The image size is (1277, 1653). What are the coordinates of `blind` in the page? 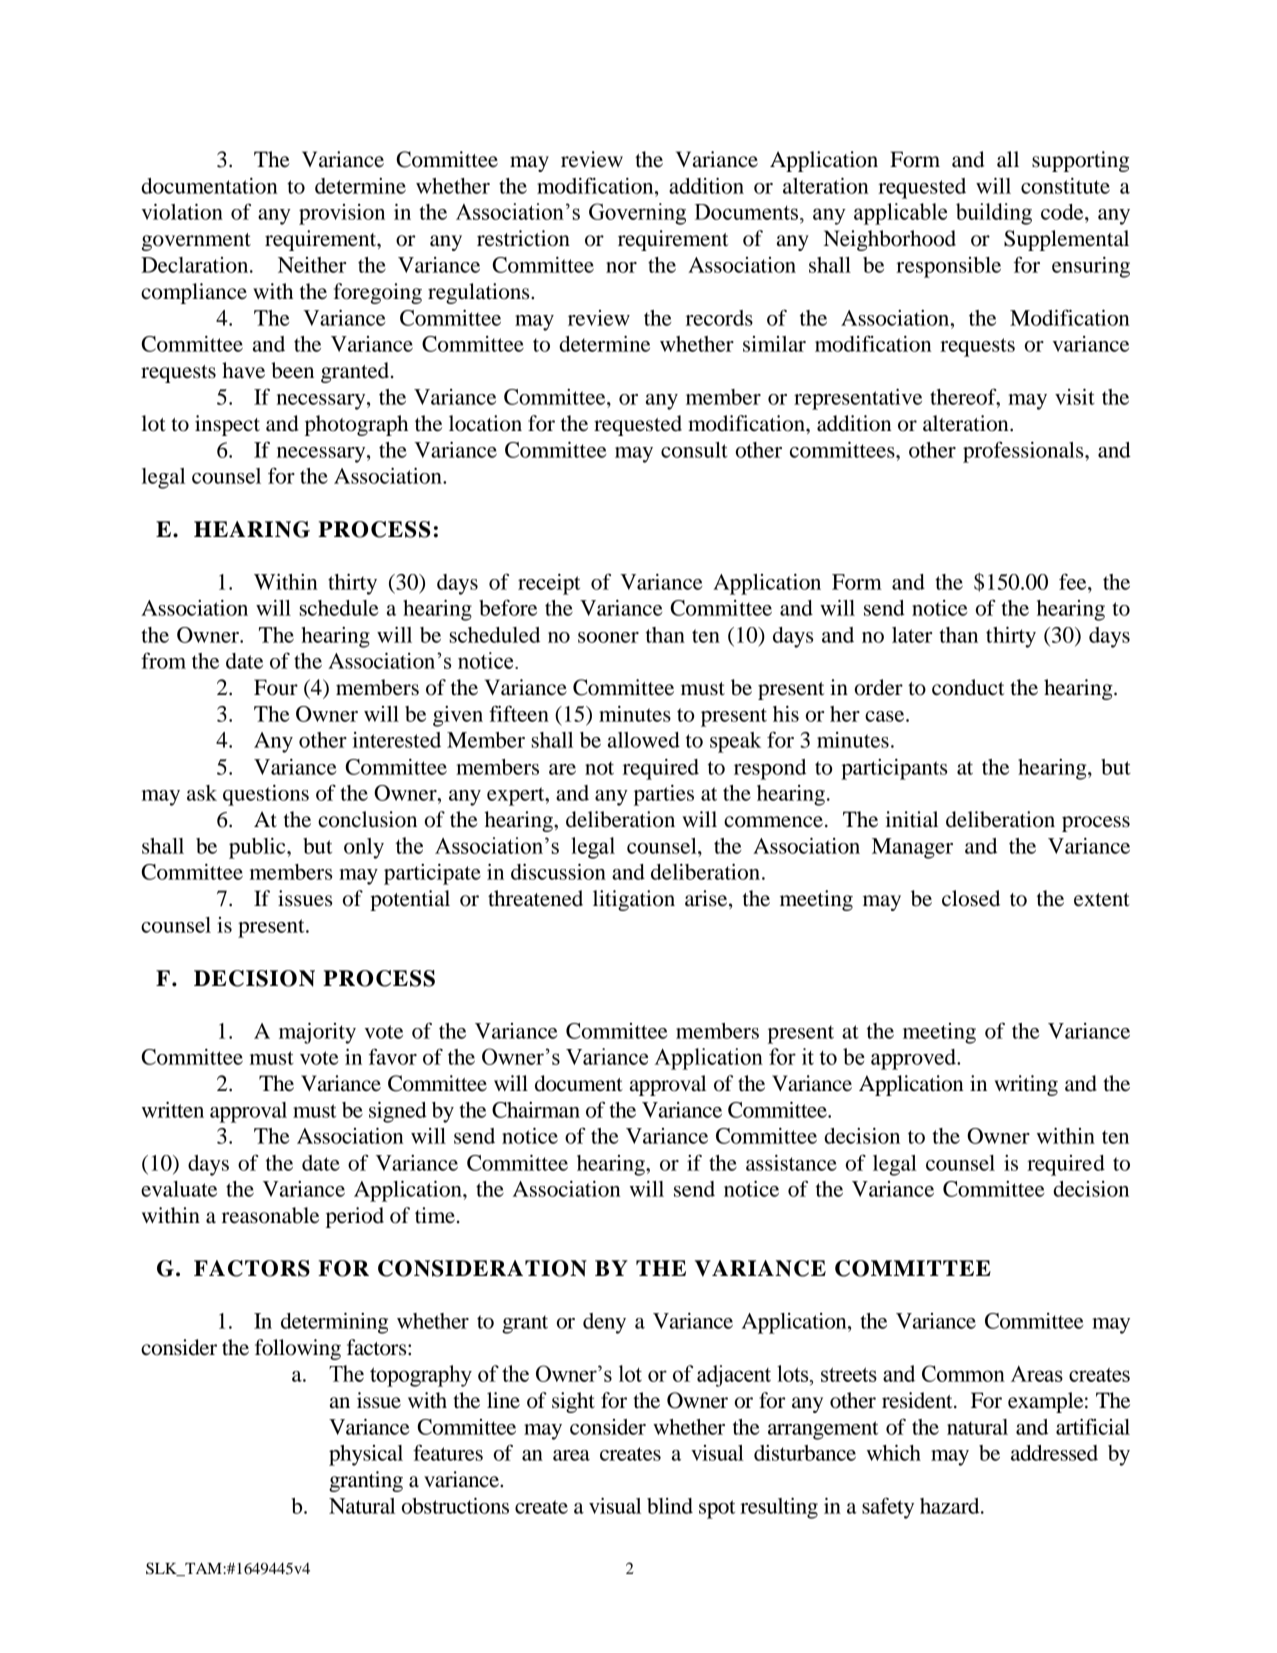 It's located at (670, 1506).
